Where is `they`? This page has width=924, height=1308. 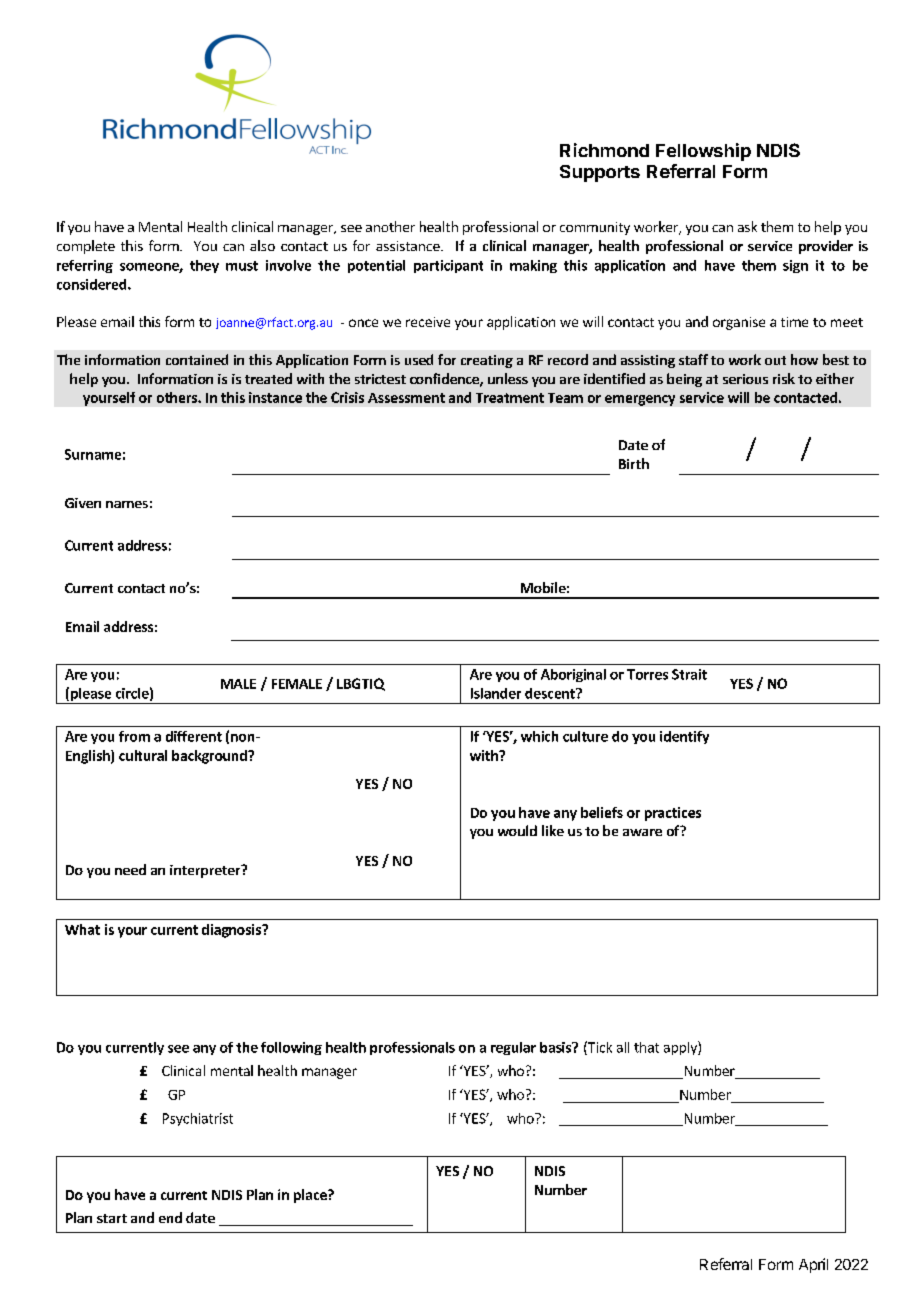
they is located at coordinates (204, 266).
